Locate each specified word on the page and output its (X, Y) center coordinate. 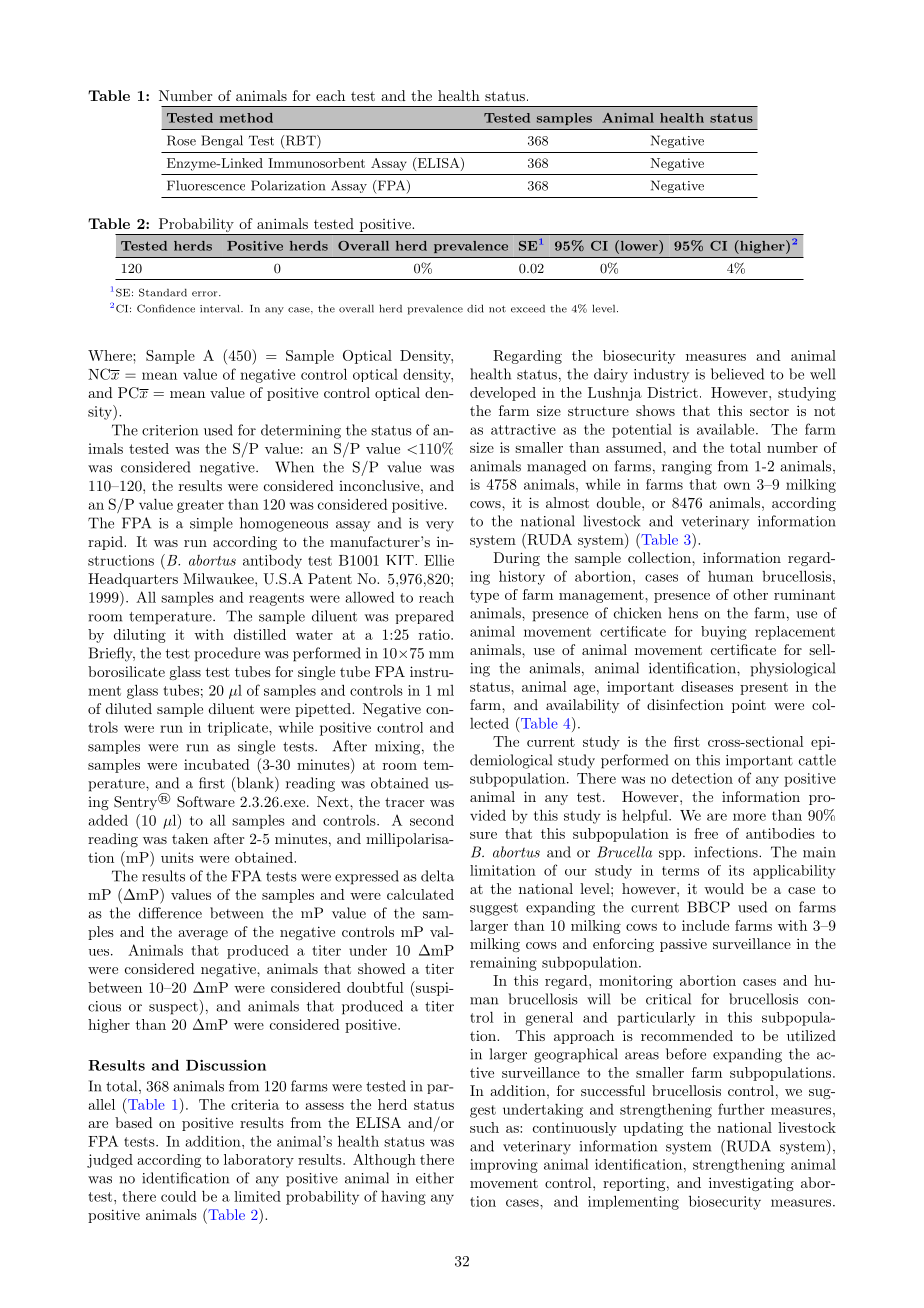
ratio (435, 634)
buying (724, 633)
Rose (181, 140)
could (179, 1196)
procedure (227, 654)
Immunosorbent (316, 163)
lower (639, 245)
